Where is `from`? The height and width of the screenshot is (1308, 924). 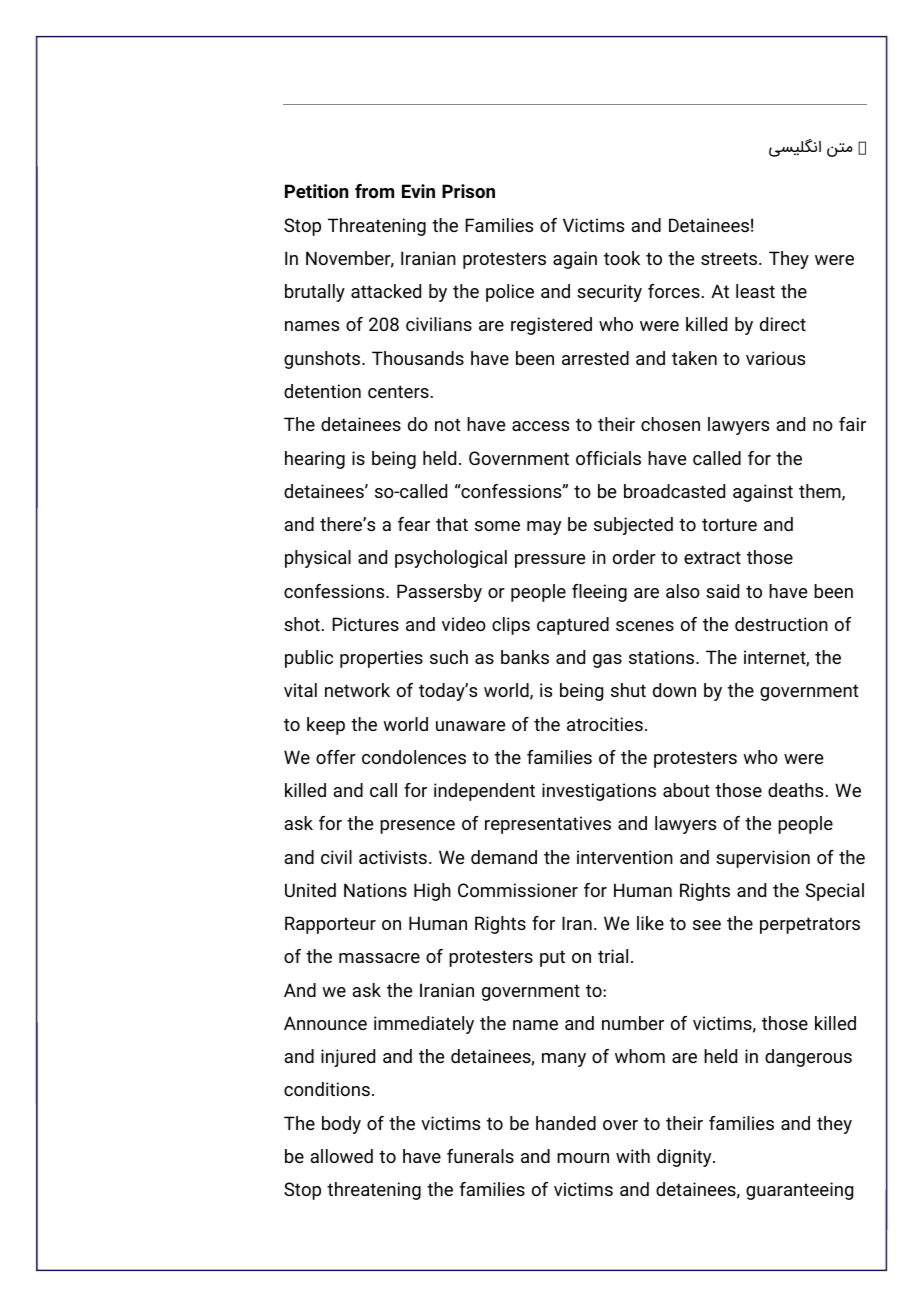
from is located at coordinates (374, 191).
